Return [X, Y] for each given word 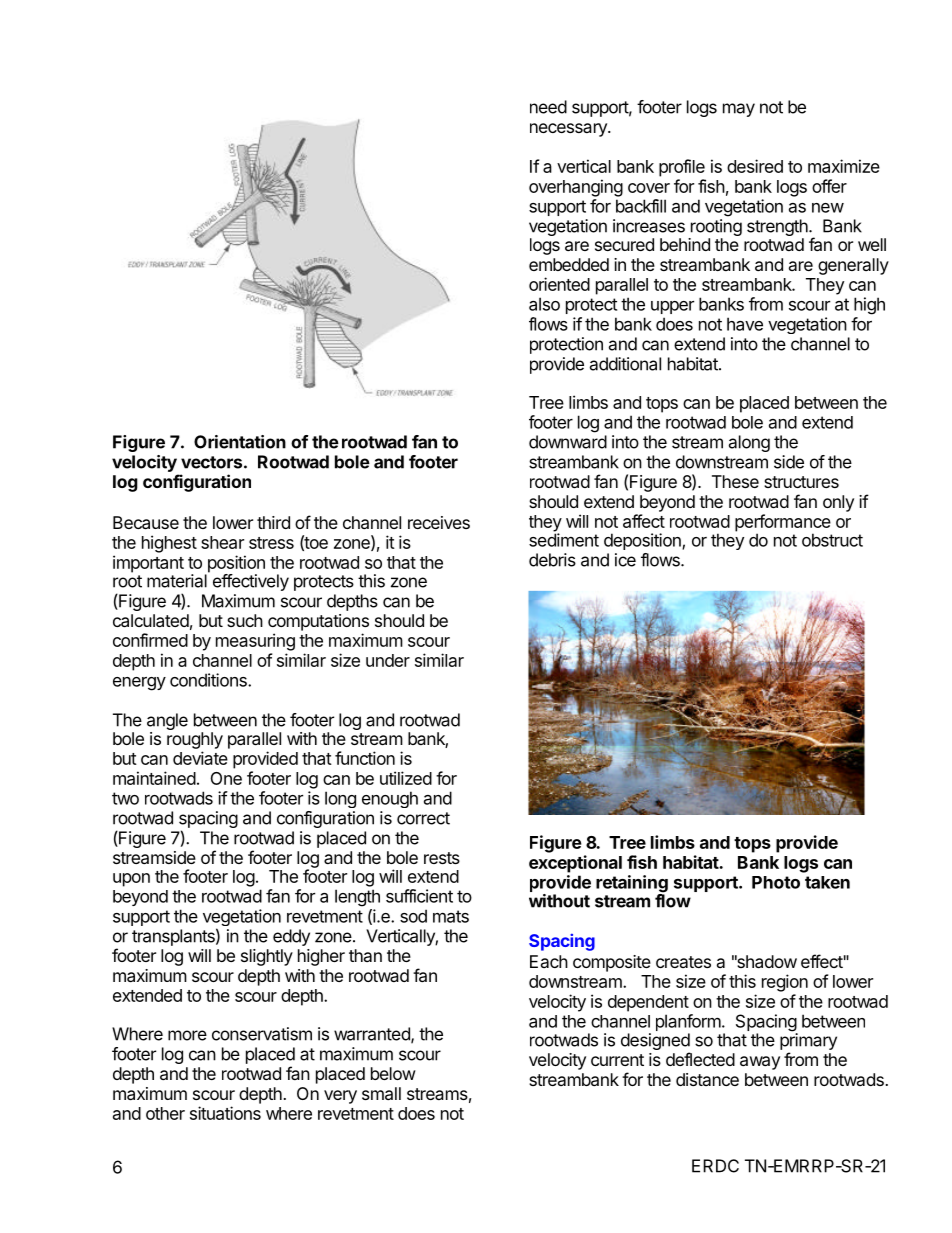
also [544, 304]
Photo [776, 882]
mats [451, 916]
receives [439, 522]
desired [755, 166]
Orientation [240, 442]
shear [222, 542]
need [548, 107]
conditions [209, 680]
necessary [569, 130]
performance [783, 524]
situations [225, 1113]
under [388, 660]
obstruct [832, 540]
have [745, 324]
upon [131, 880]
